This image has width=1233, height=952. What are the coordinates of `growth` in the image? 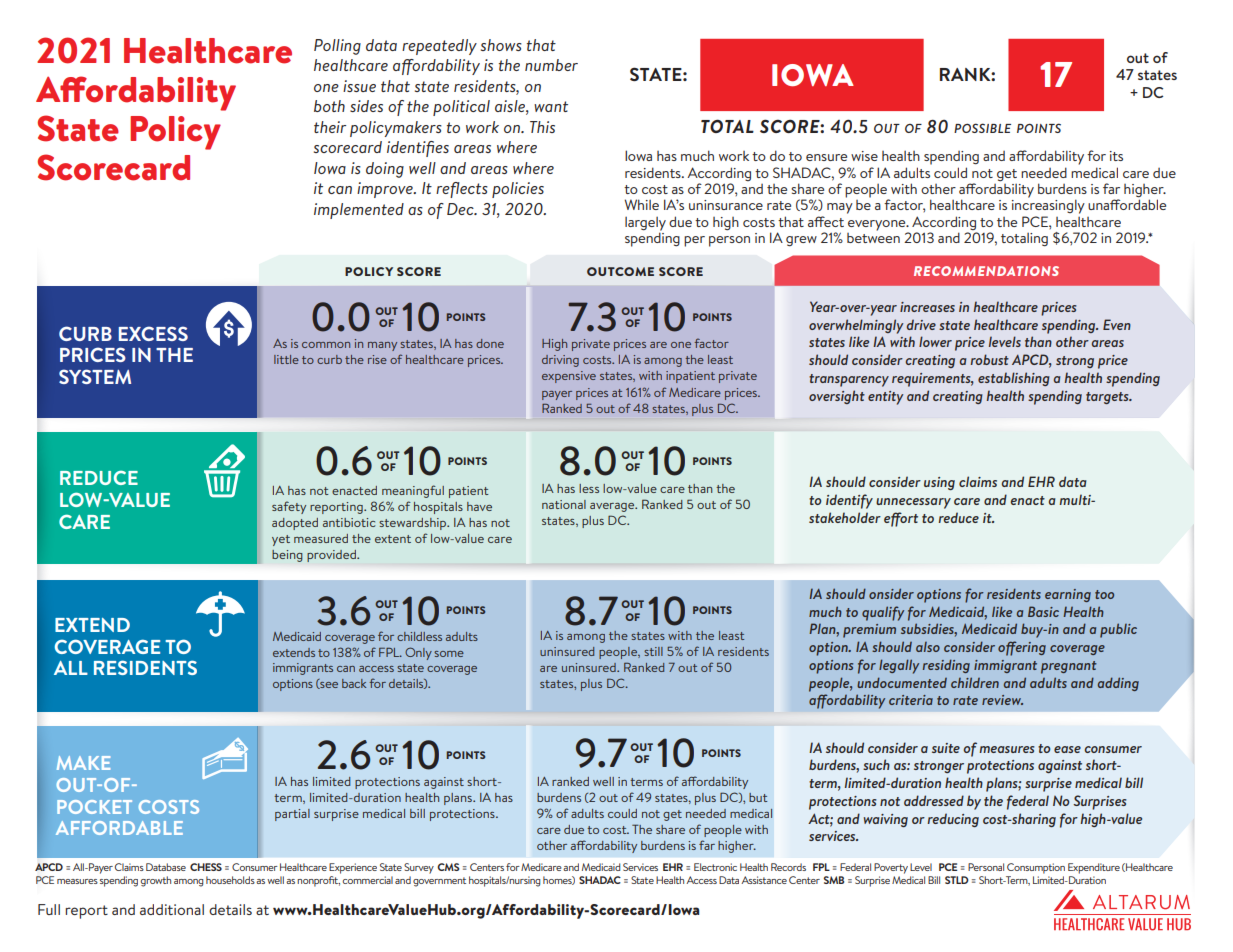 It's located at (155, 881).
